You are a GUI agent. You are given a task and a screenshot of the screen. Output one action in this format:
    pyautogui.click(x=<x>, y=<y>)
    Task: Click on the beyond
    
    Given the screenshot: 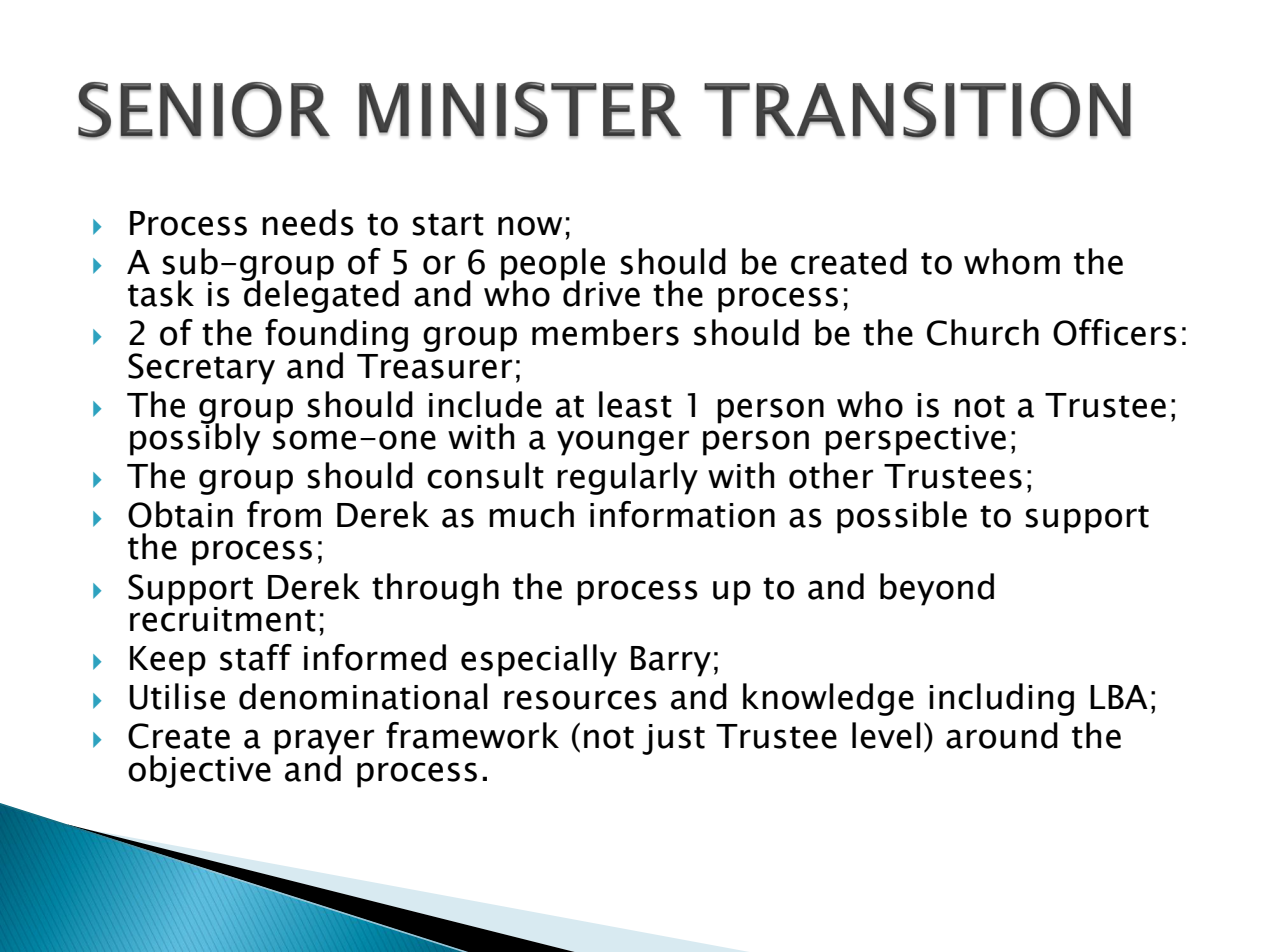 What is the action you would take?
    pyautogui.click(x=937, y=589)
